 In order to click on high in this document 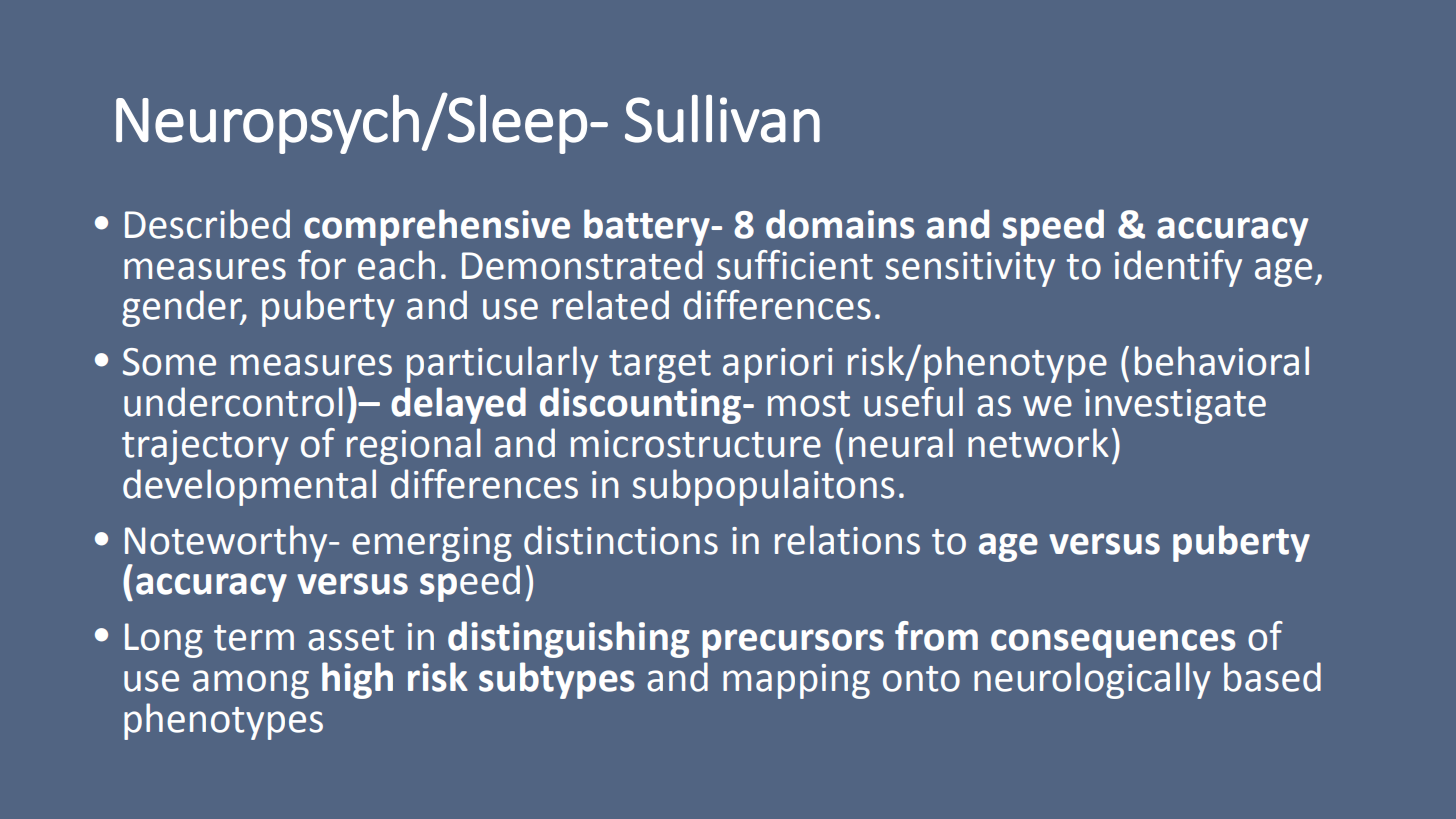, I will do `click(357, 680)`.
